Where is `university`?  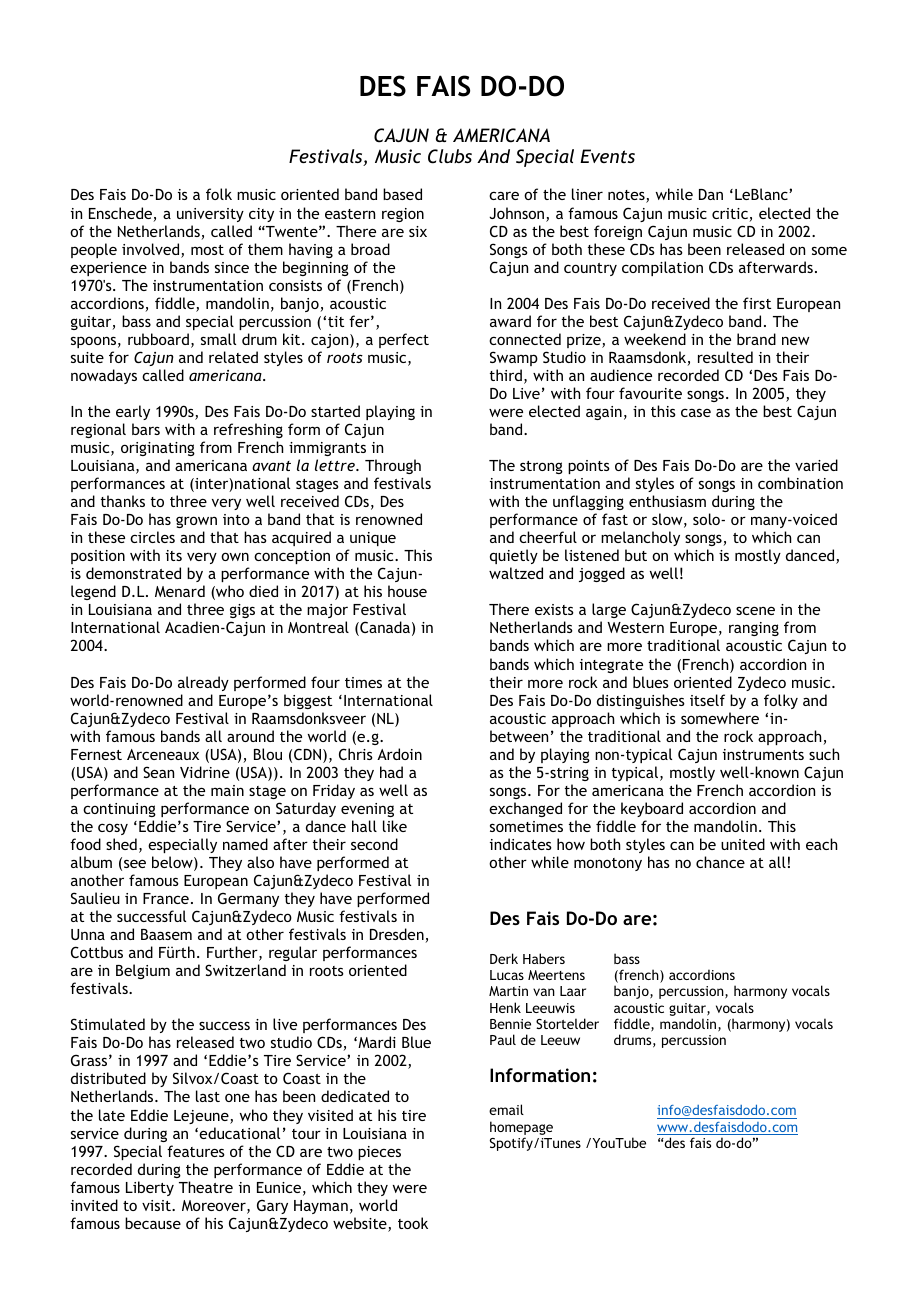
university is located at coordinates (210, 215).
